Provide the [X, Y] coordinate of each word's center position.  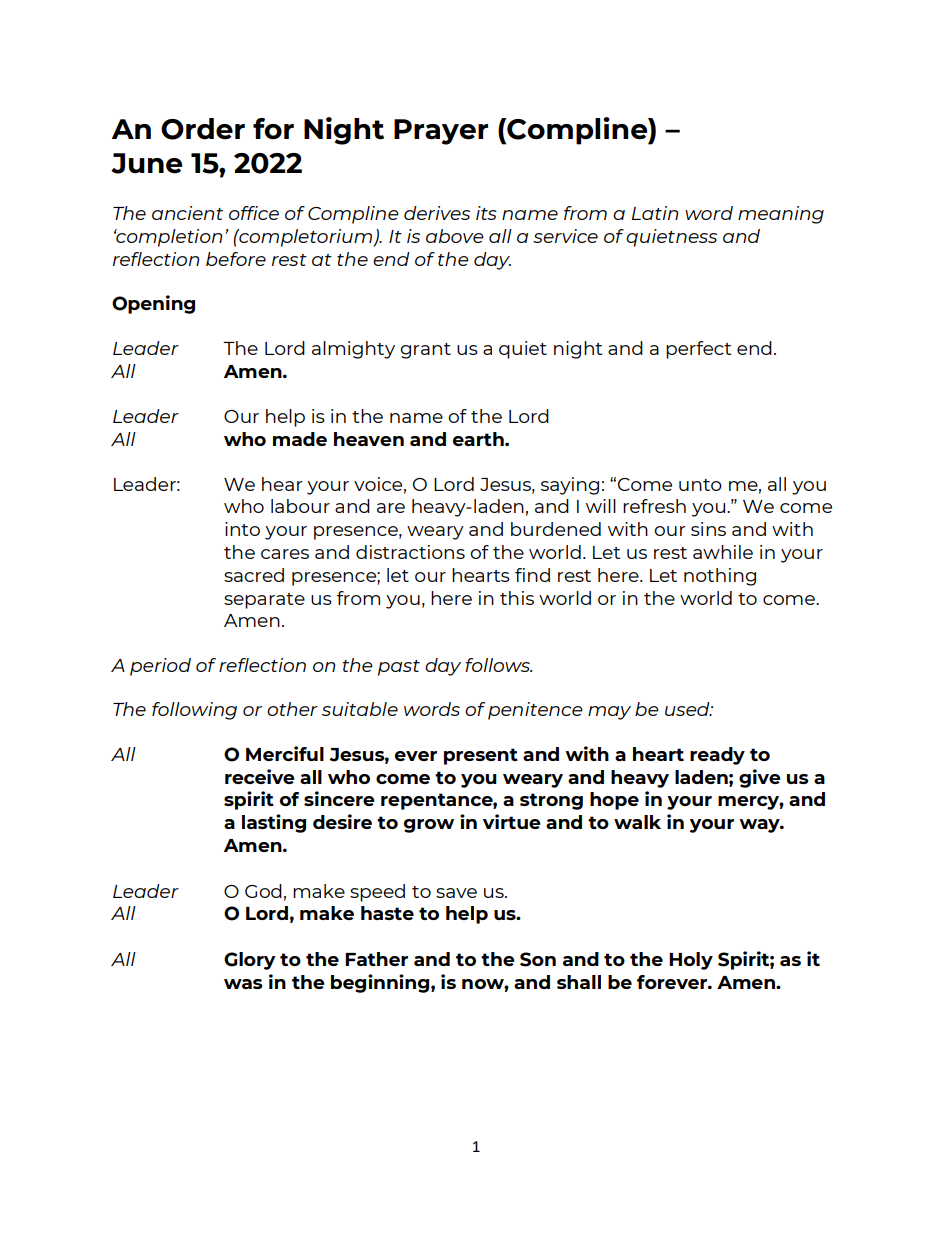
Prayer [441, 132]
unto [700, 485]
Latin [655, 213]
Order [203, 129]
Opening [153, 304]
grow [429, 826]
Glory [250, 961]
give [760, 778]
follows [498, 665]
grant [425, 351]
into [242, 529]
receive [260, 776]
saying [570, 486]
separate [264, 601]
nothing [720, 577]
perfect [698, 350]
